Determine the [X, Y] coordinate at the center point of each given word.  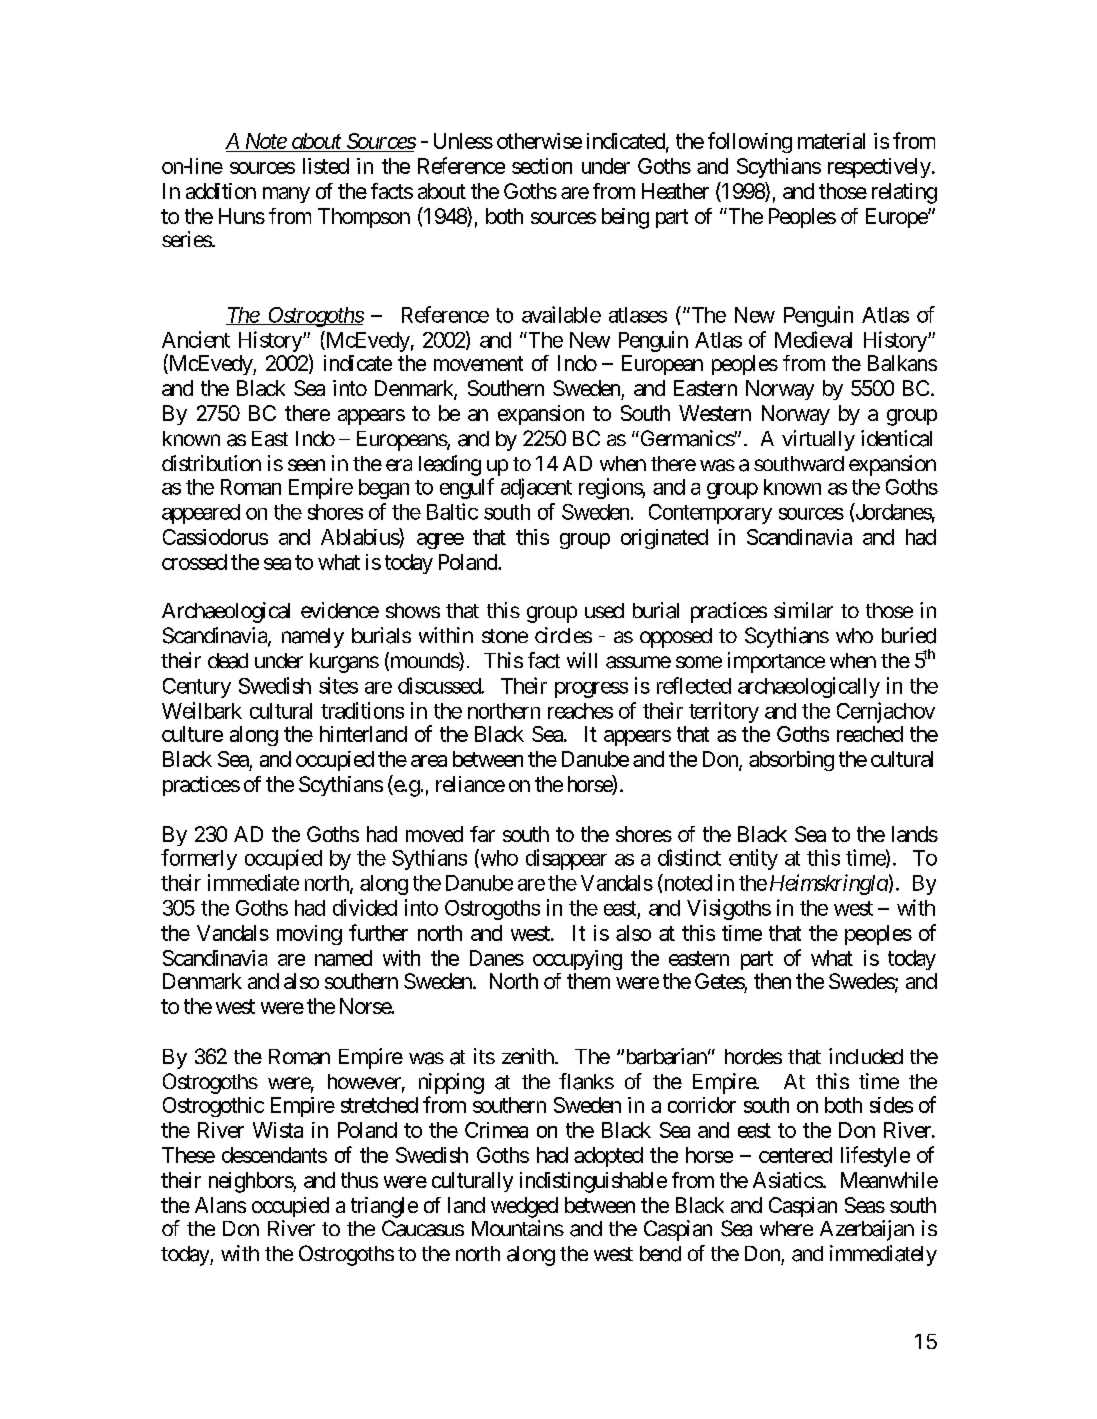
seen [306, 465]
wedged [524, 1207]
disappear [566, 859]
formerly [199, 859]
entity [753, 859]
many [286, 195]
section [542, 166]
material [831, 141]
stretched [379, 1105]
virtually [818, 440]
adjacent [536, 488]
